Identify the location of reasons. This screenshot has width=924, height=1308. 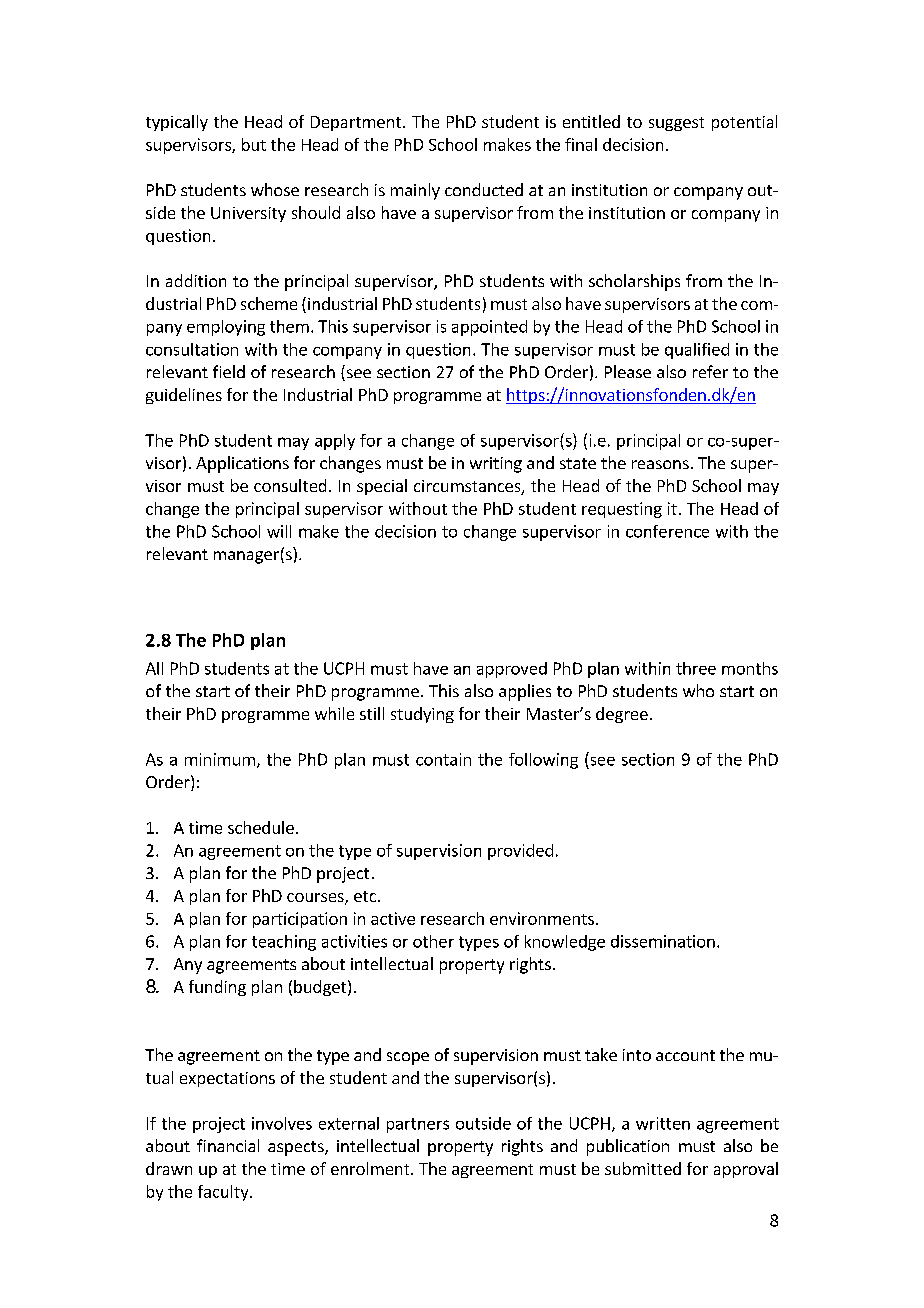
(660, 464).
